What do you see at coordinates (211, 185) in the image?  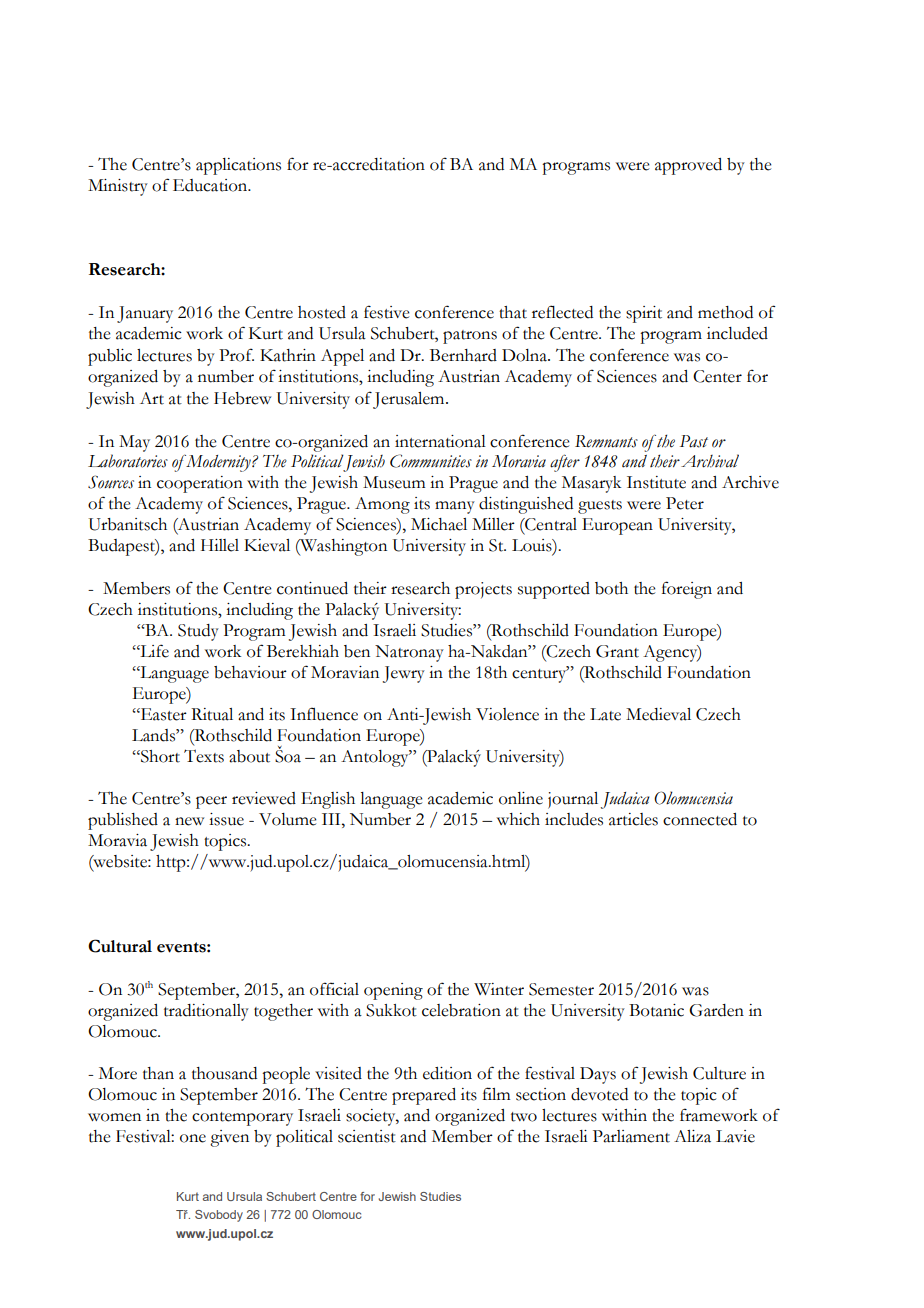 I see `Education` at bounding box center [211, 185].
